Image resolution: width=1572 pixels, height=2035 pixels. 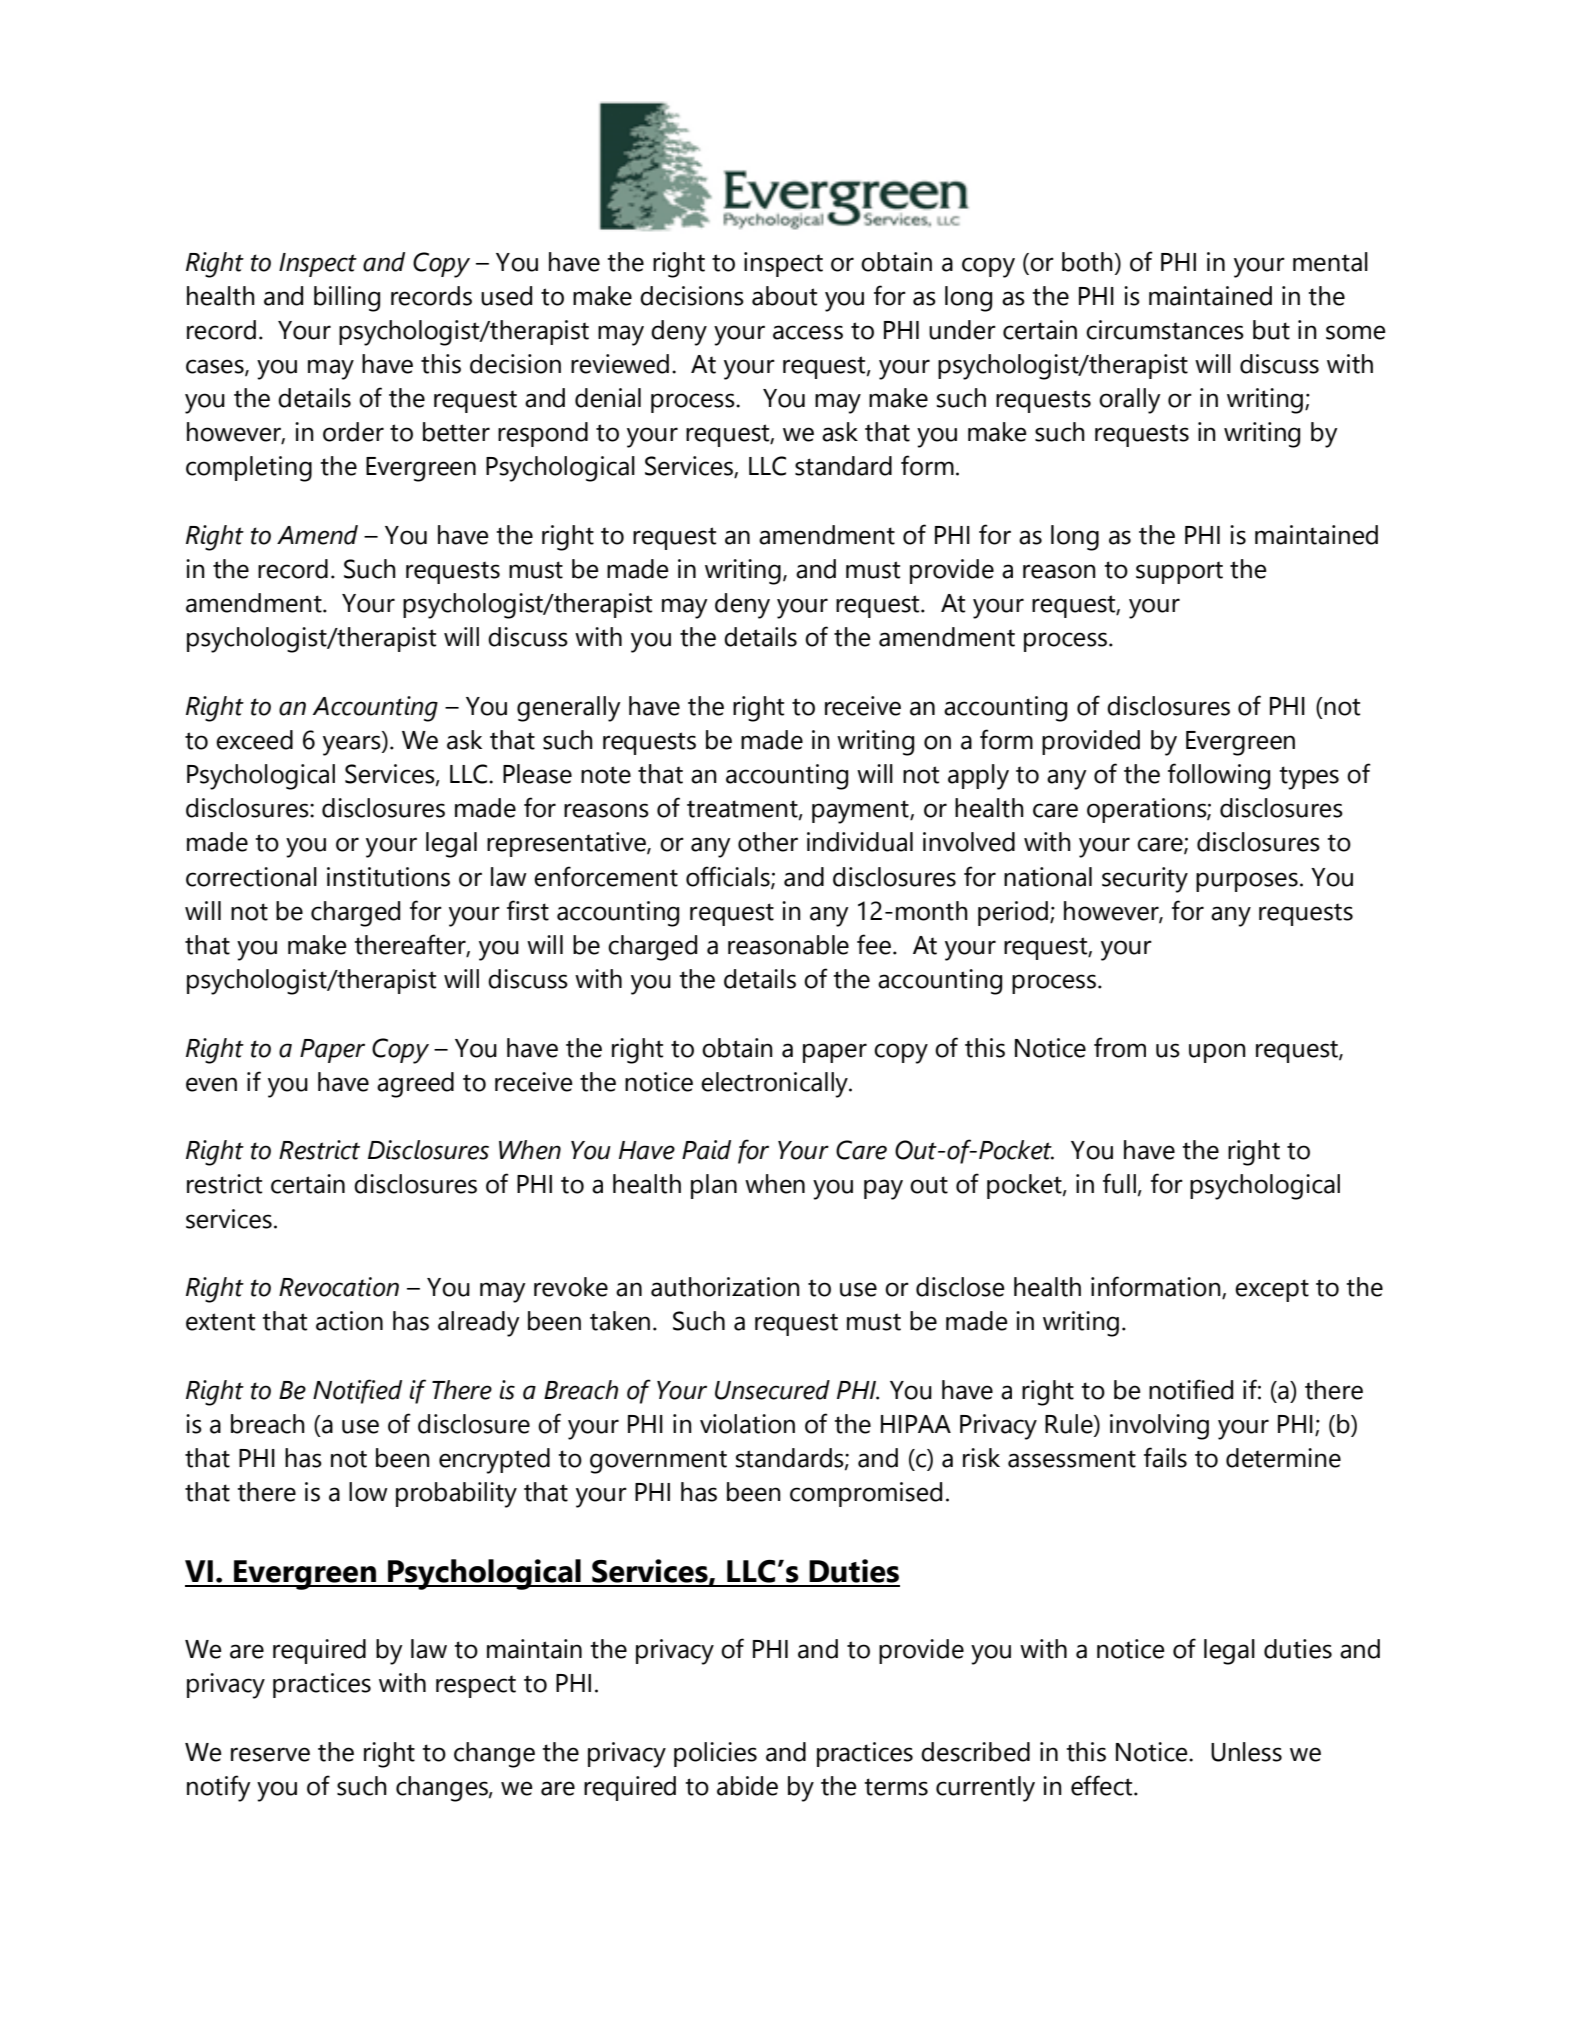 I want to click on reserve, so click(x=270, y=1754).
